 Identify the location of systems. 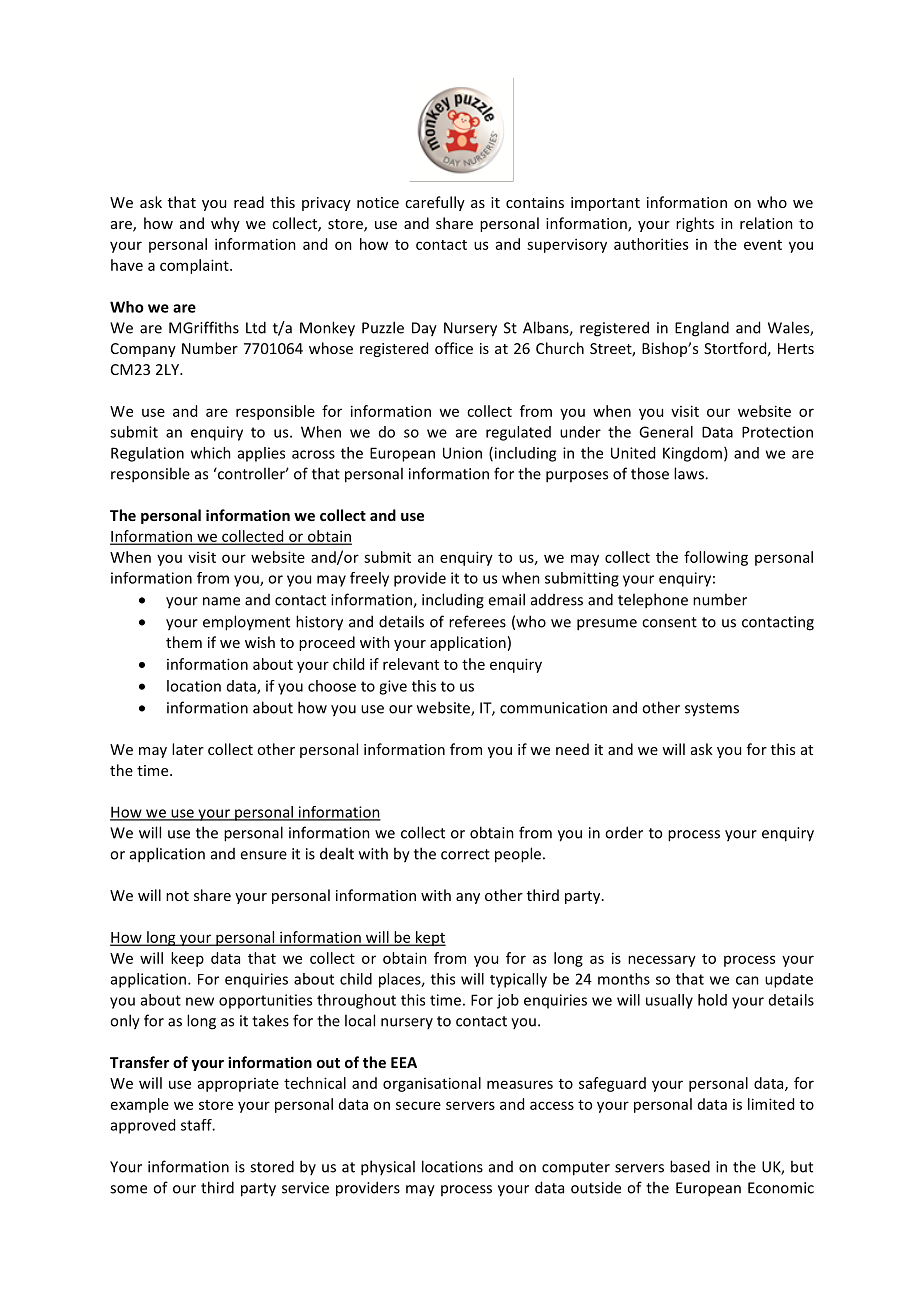
(712, 710).
